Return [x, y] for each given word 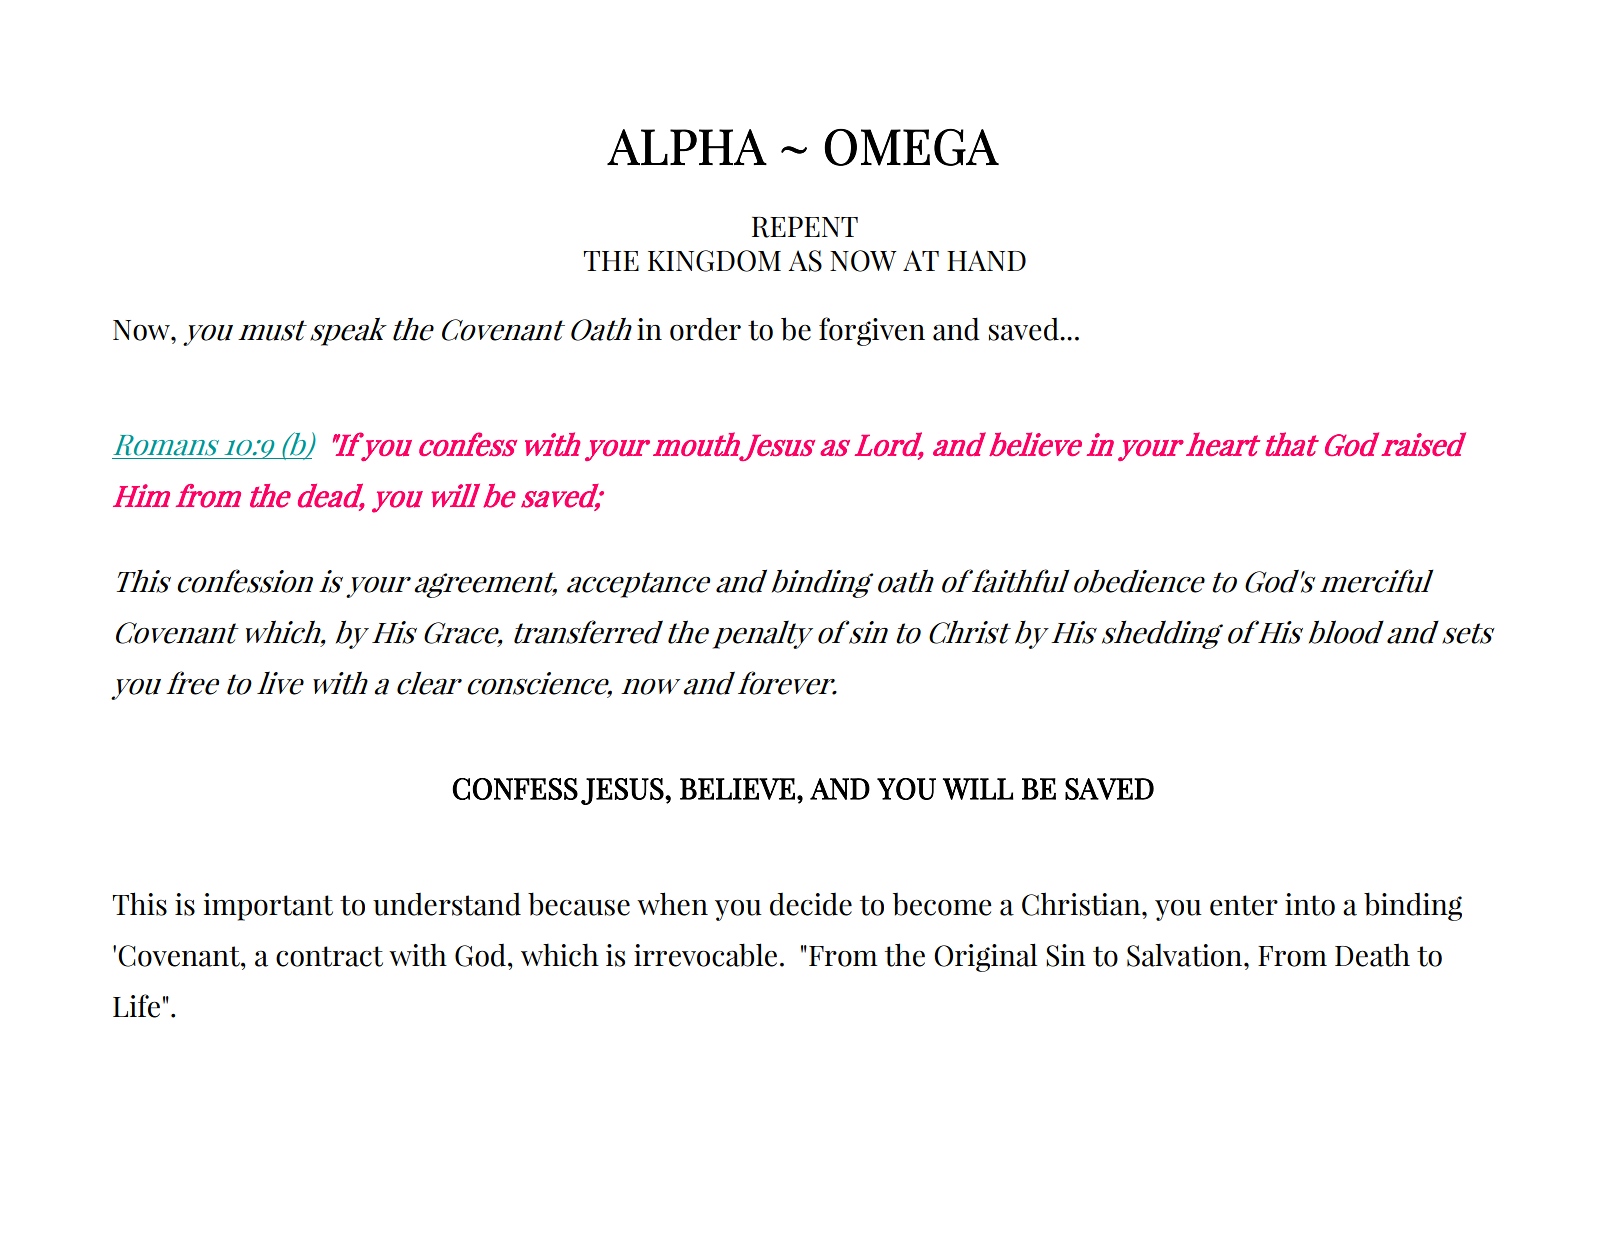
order [705, 329]
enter [1244, 905]
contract [329, 956]
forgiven [872, 331]
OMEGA [912, 147]
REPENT [805, 227]
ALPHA [687, 147]
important [268, 907]
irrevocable [705, 955]
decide [811, 904]
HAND [986, 260]
